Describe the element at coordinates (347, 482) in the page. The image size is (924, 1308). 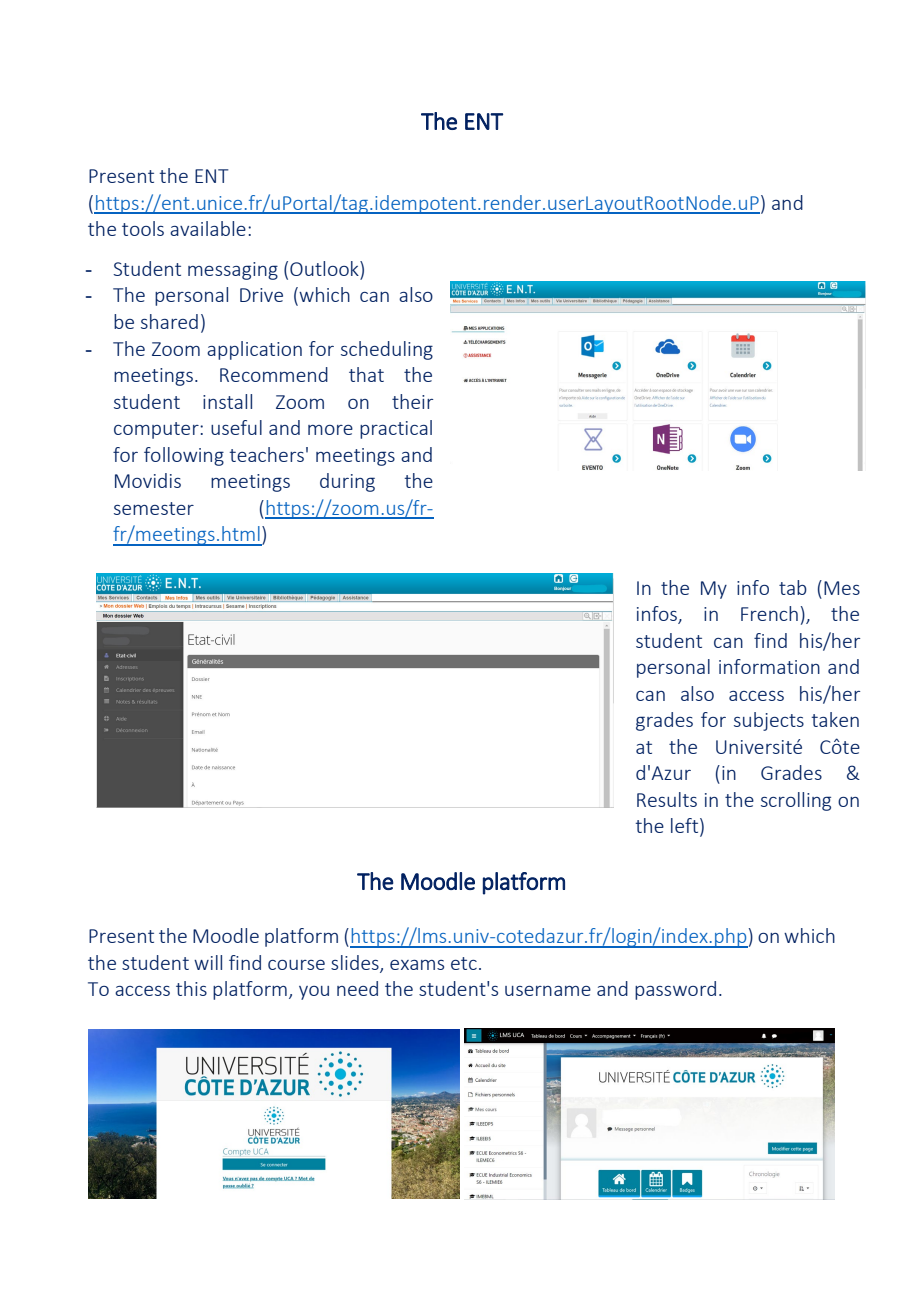
I see `during` at that location.
